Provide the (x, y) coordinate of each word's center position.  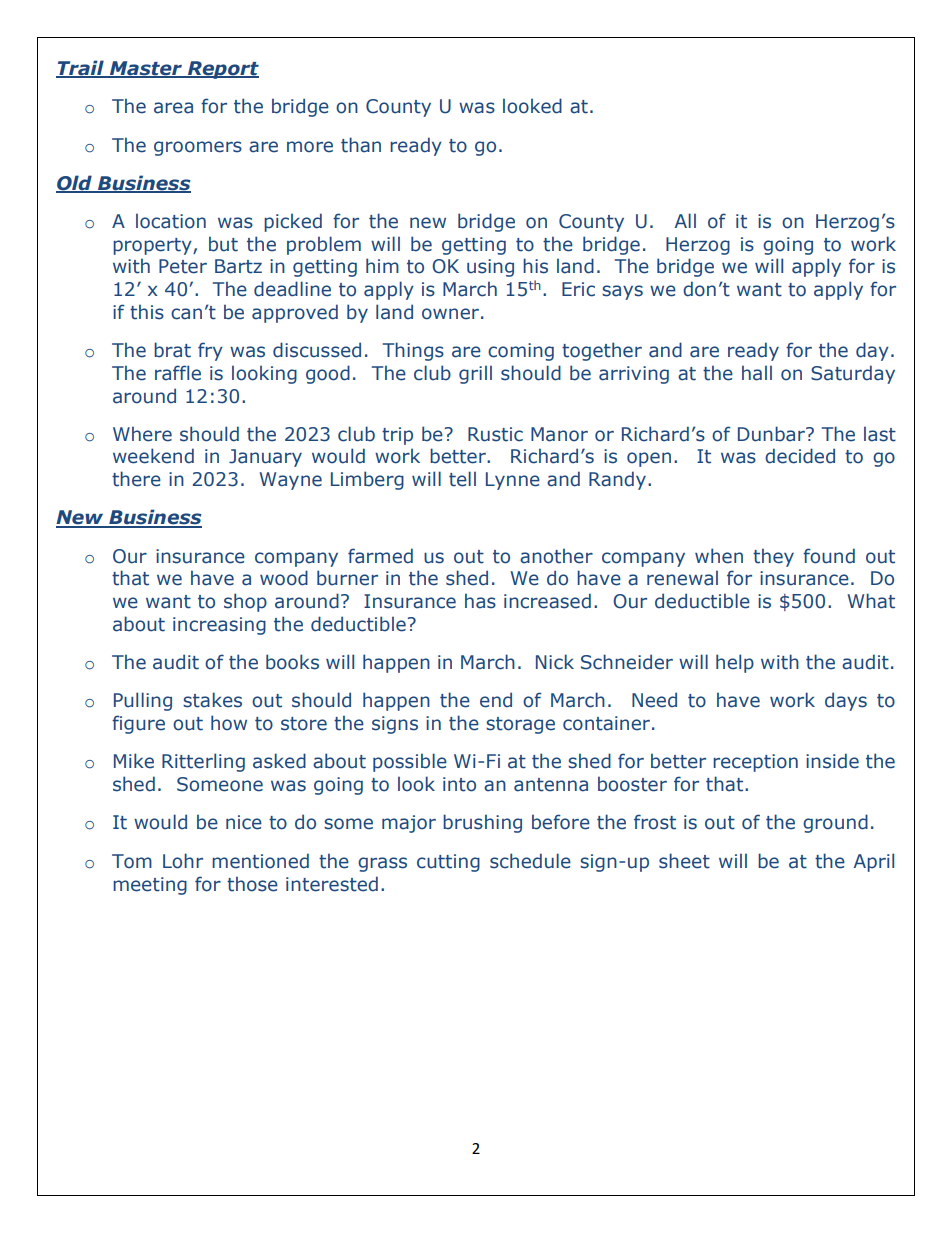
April (874, 862)
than (361, 145)
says (622, 292)
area (173, 108)
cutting (448, 863)
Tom (132, 861)
